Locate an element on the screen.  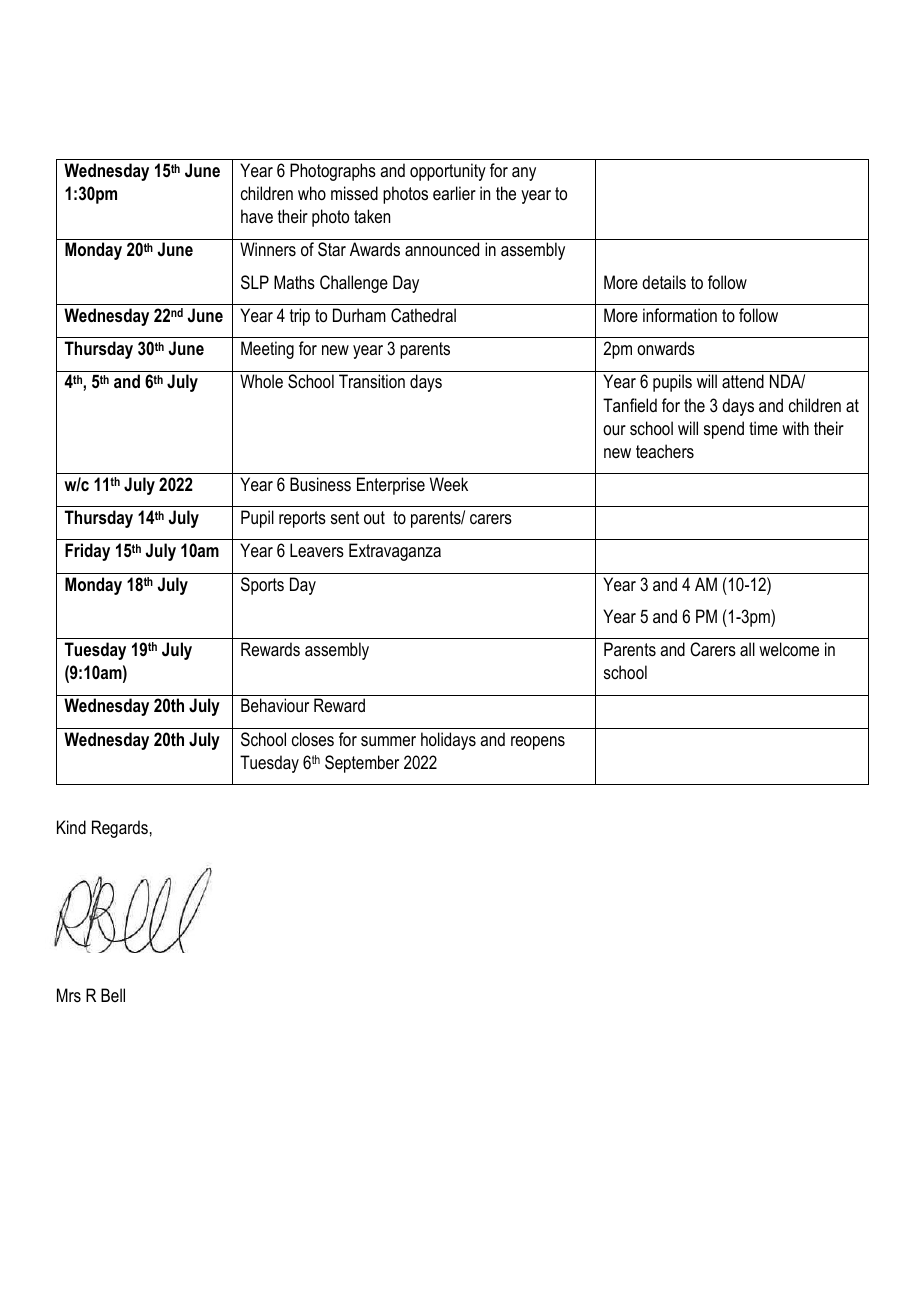
welcome is located at coordinates (789, 649).
